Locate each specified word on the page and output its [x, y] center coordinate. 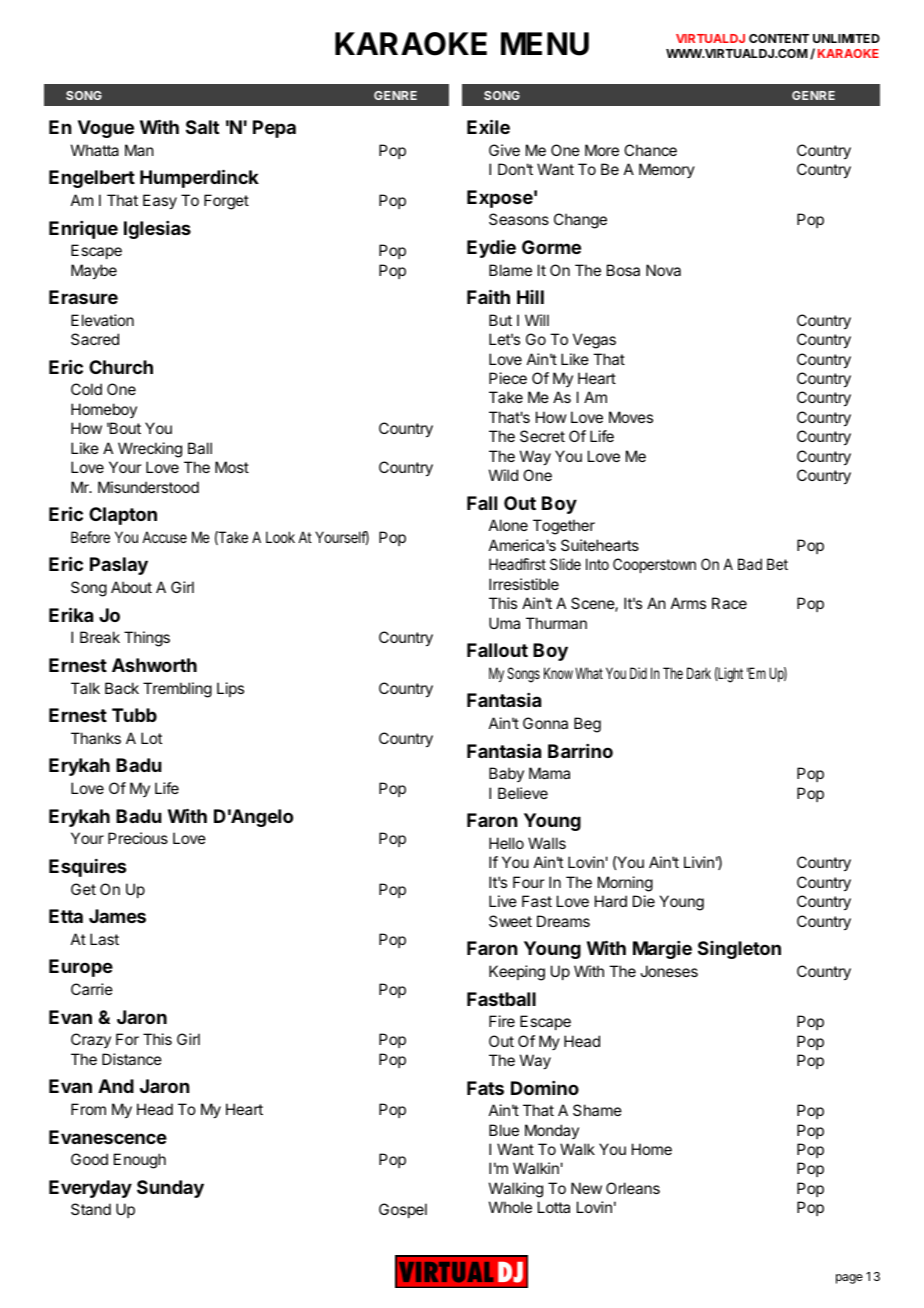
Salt [202, 127]
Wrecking [150, 450]
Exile [488, 126]
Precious [138, 838]
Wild [503, 475]
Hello [506, 843]
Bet [777, 564]
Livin [699, 862]
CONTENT [779, 38]
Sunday [170, 1189]
